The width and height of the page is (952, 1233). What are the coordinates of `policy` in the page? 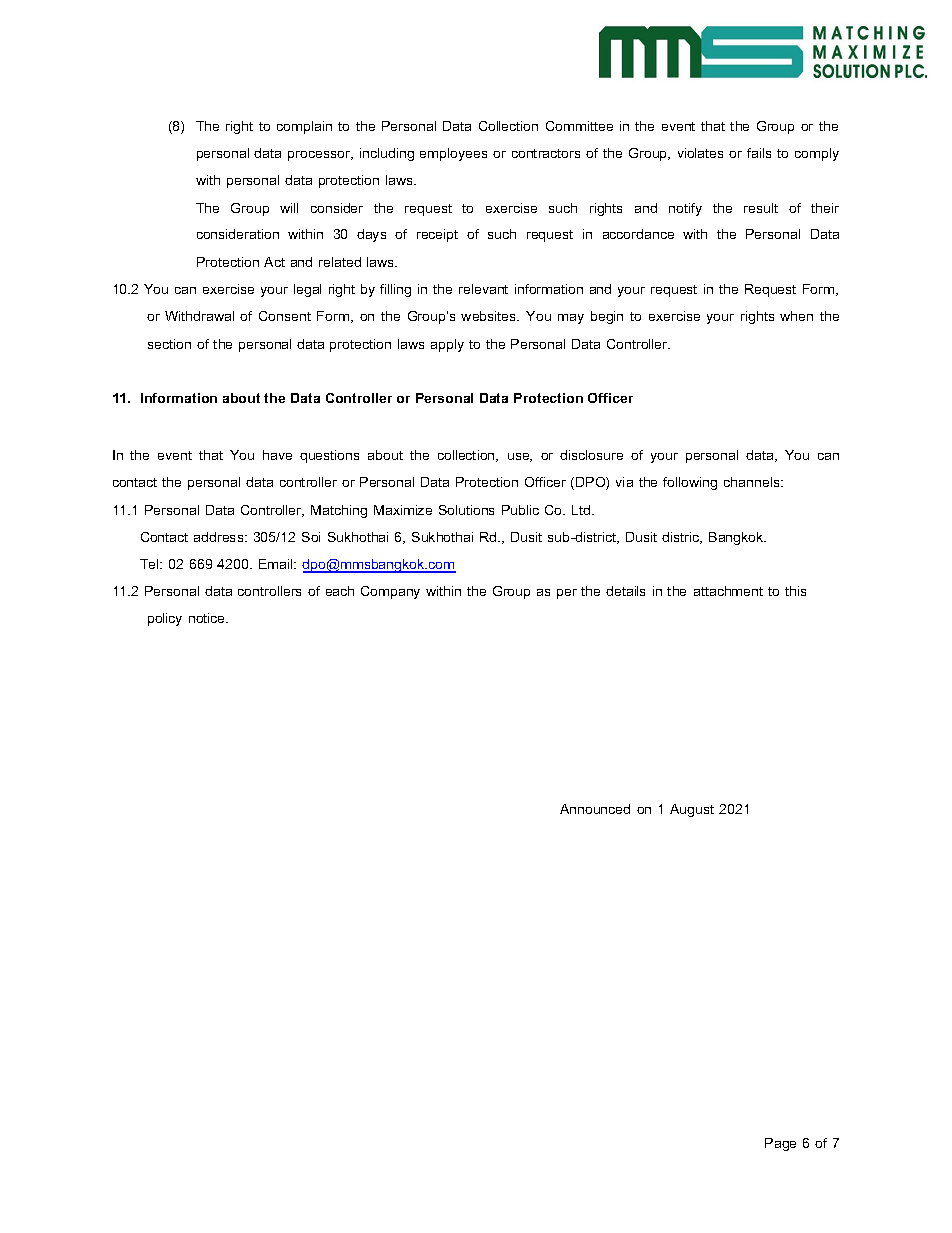 It's located at (165, 619).
